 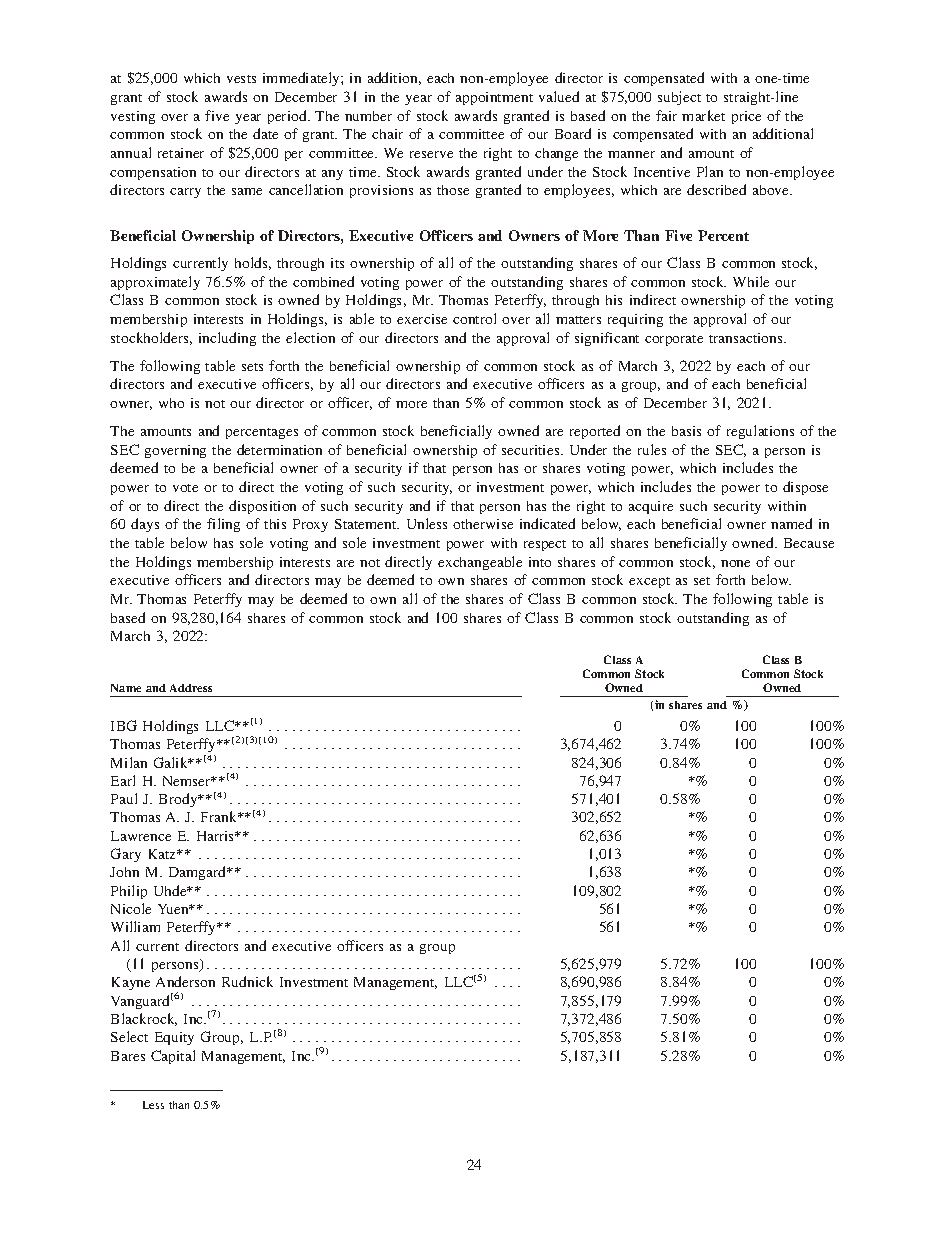 What do you see at coordinates (494, 98) in the screenshot?
I see `appointment` at bounding box center [494, 98].
